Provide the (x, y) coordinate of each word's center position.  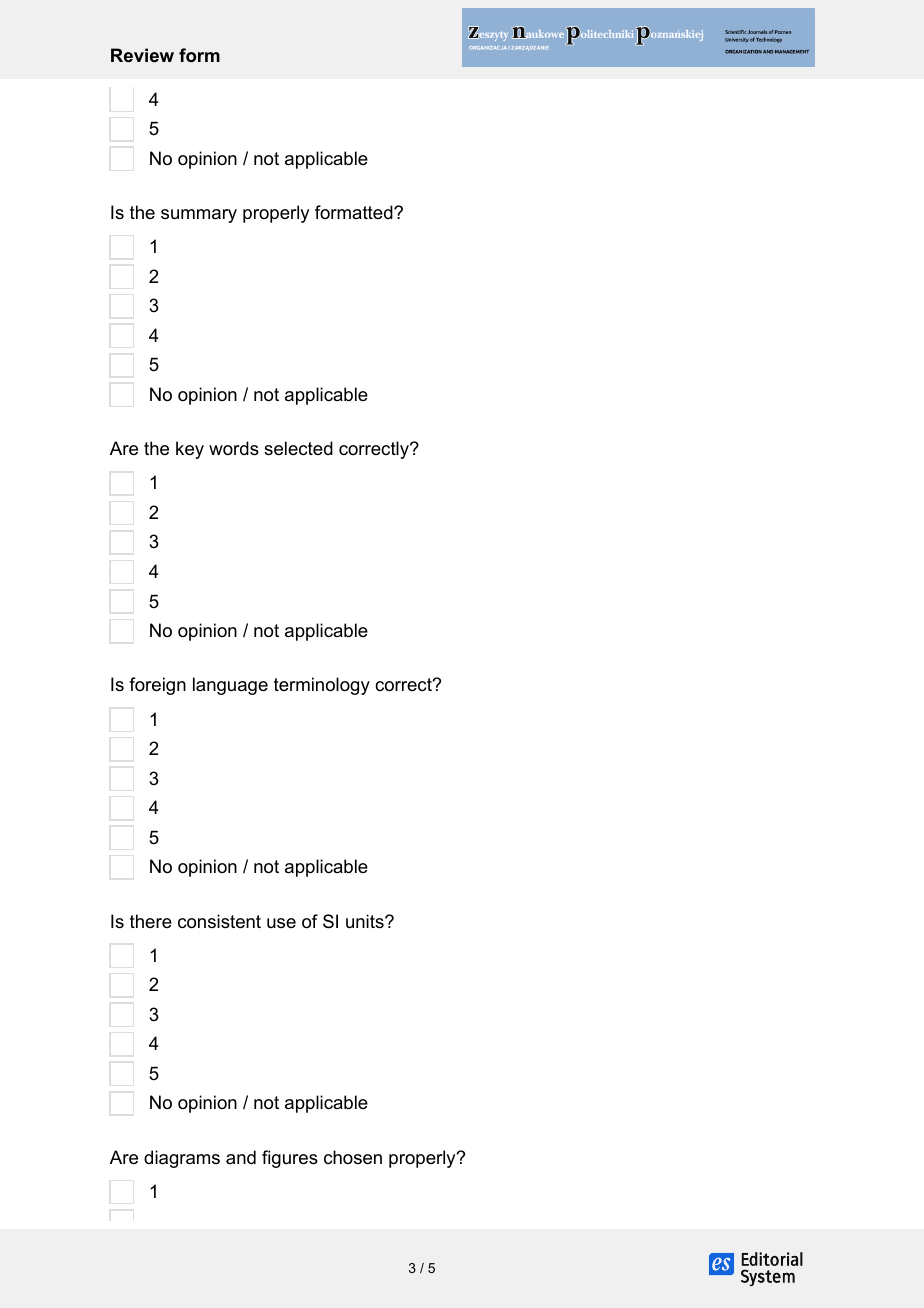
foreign (157, 686)
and (241, 1157)
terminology (322, 686)
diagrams (182, 1159)
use (281, 923)
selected (298, 448)
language (230, 686)
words (234, 448)
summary (199, 216)
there (151, 921)
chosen (353, 1157)
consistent (219, 921)
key (190, 450)
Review (142, 55)
